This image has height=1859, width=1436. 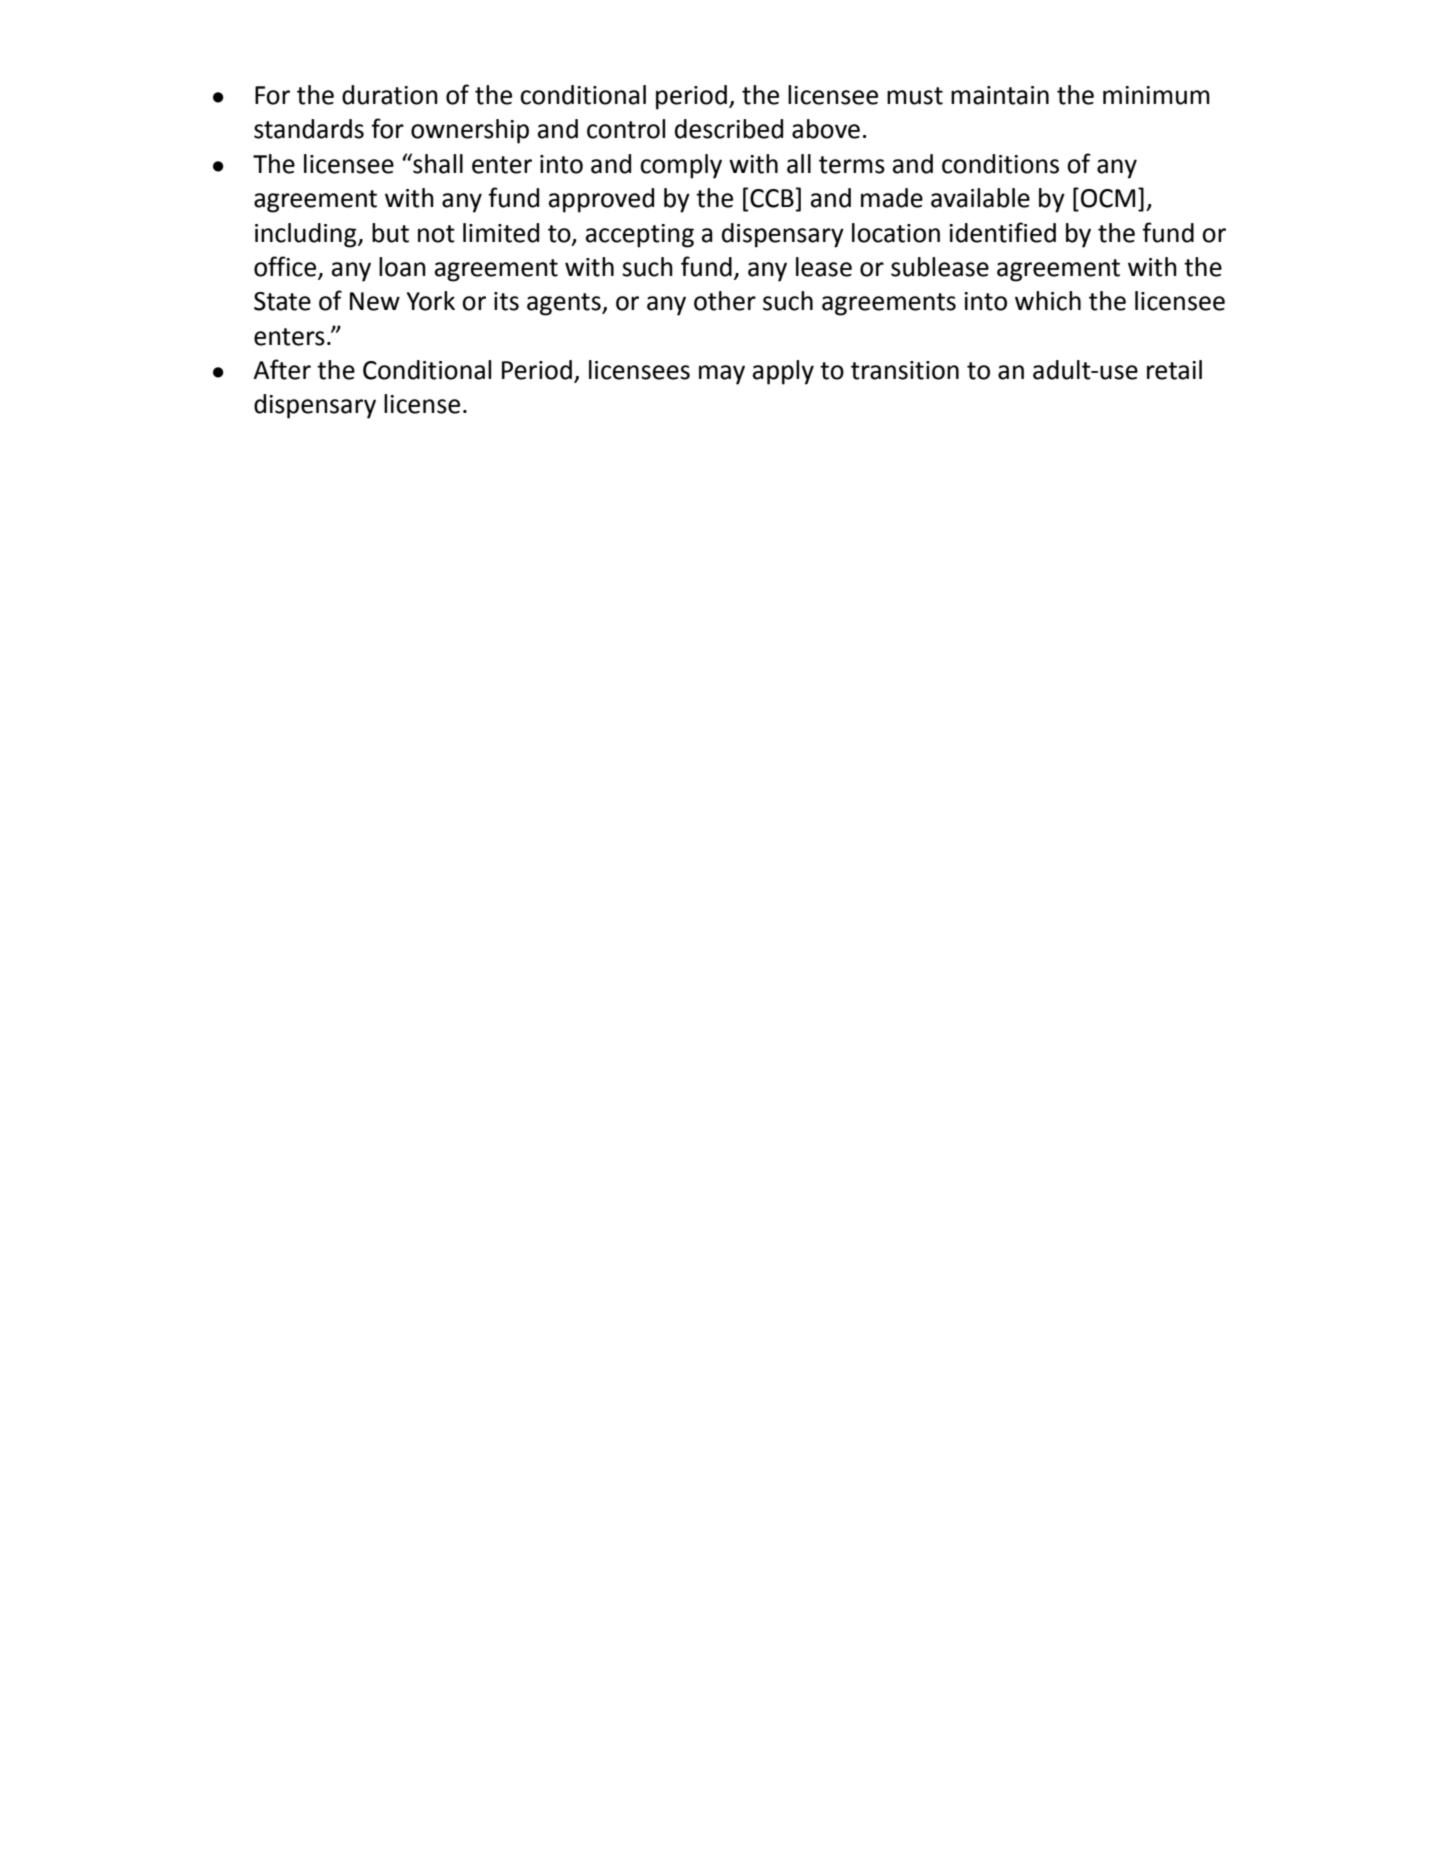 I want to click on may, so click(x=722, y=375).
